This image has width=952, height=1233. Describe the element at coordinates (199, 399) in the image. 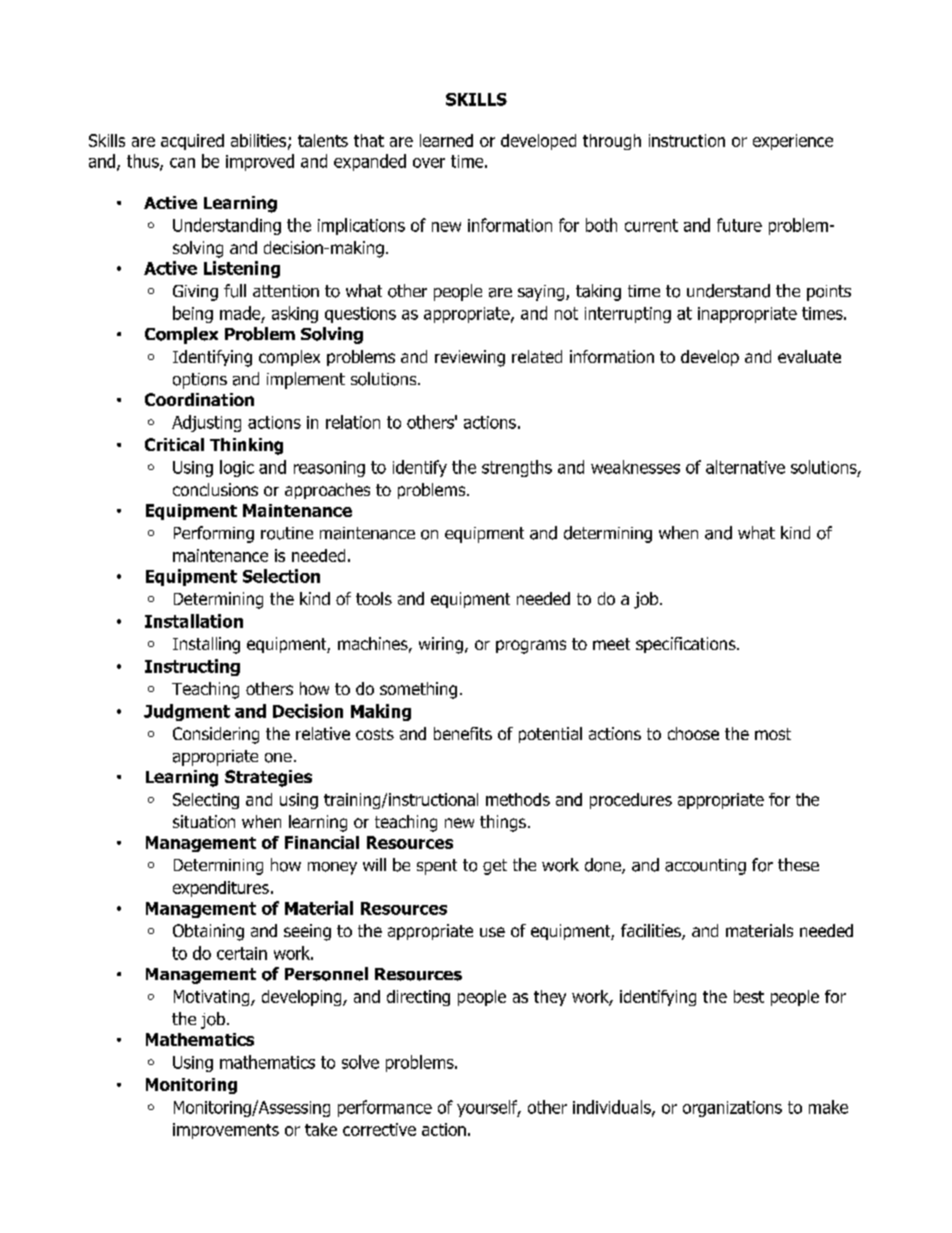

I see `Coordination` at that location.
